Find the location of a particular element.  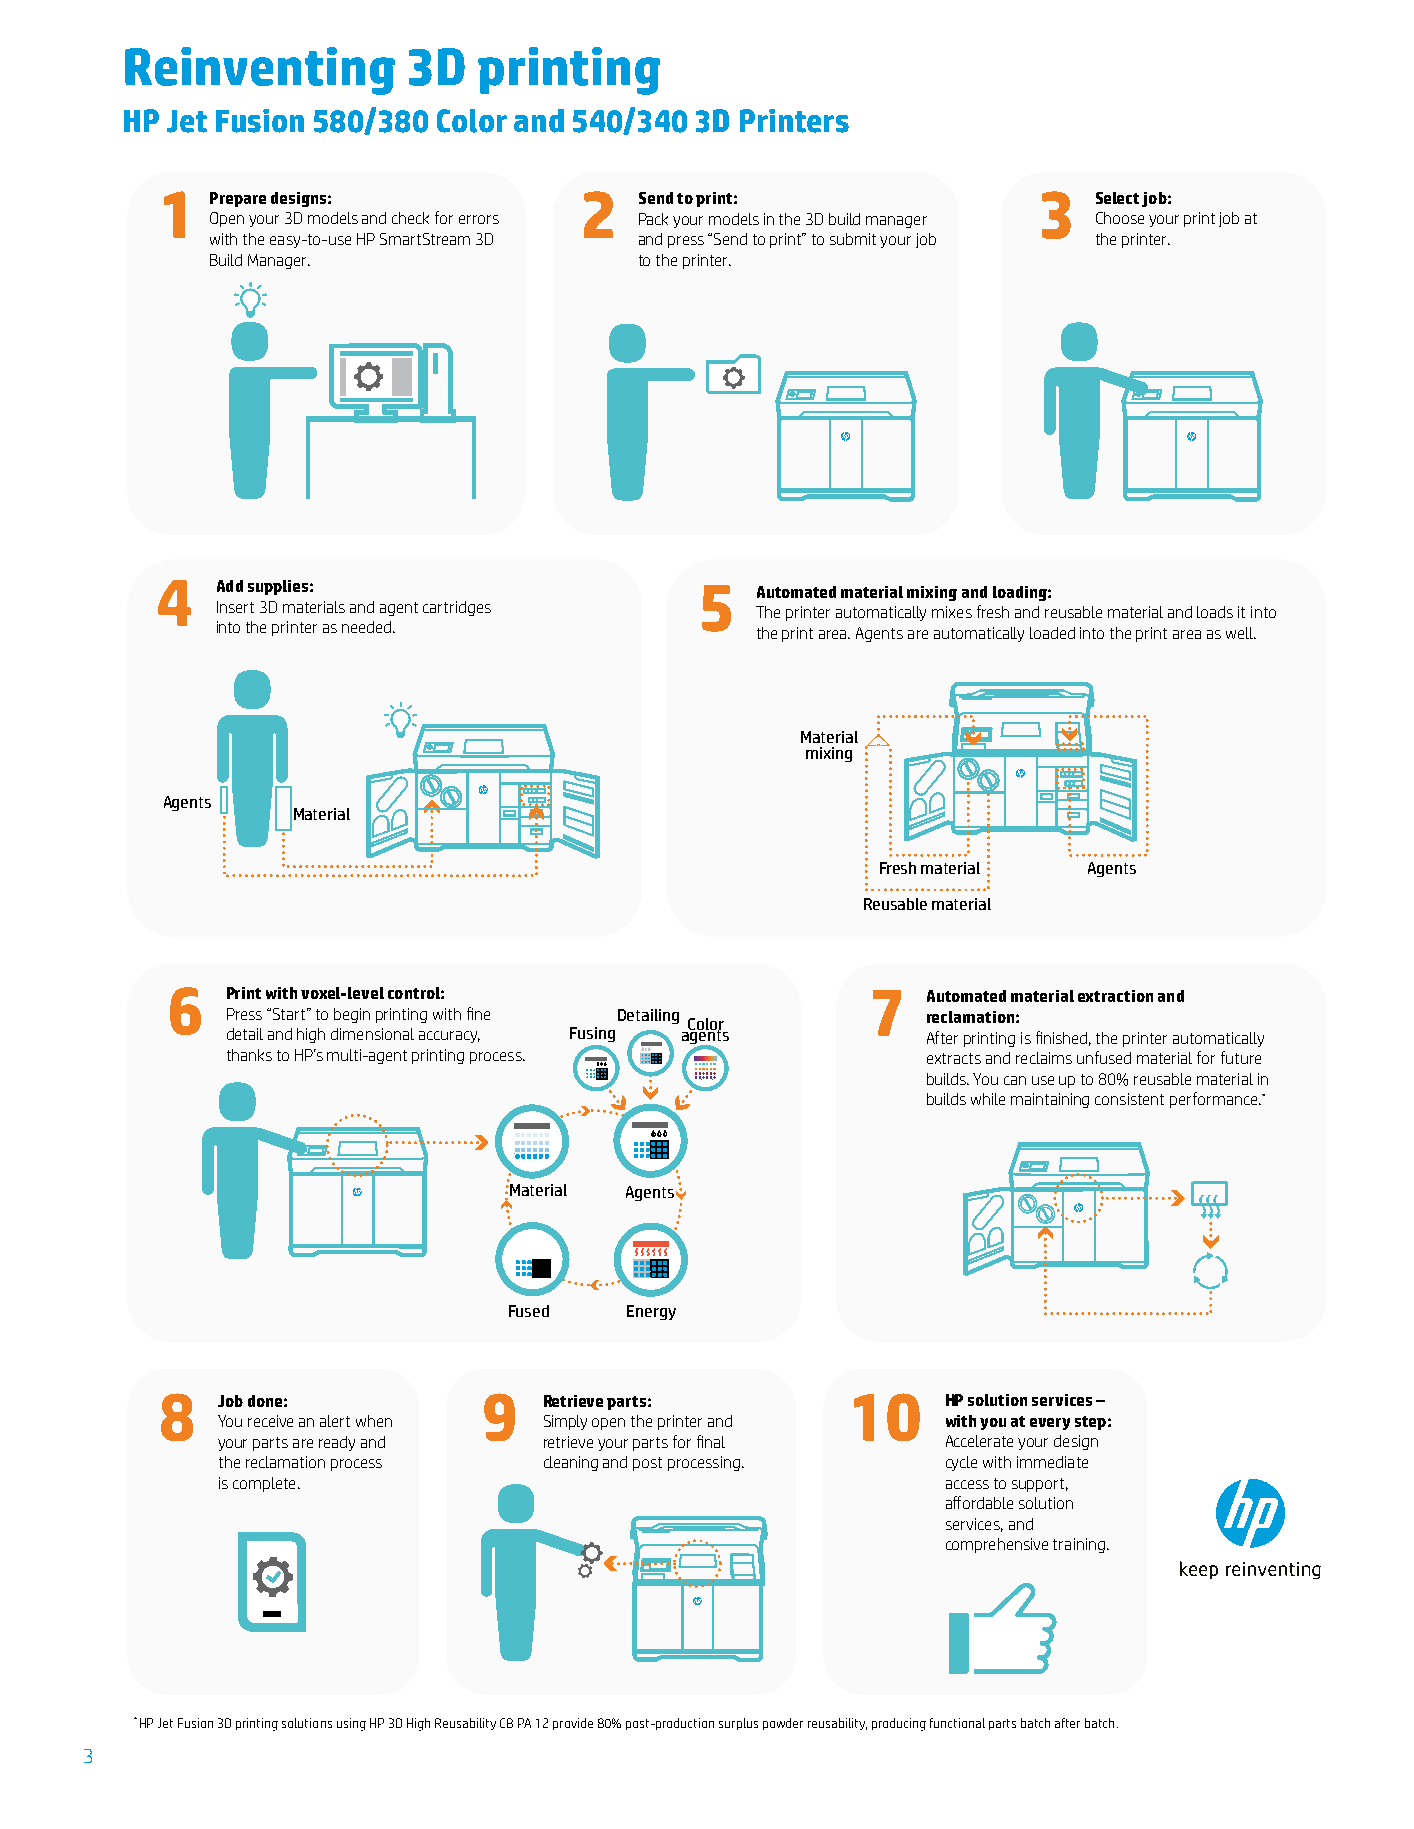

Pack is located at coordinates (653, 219).
